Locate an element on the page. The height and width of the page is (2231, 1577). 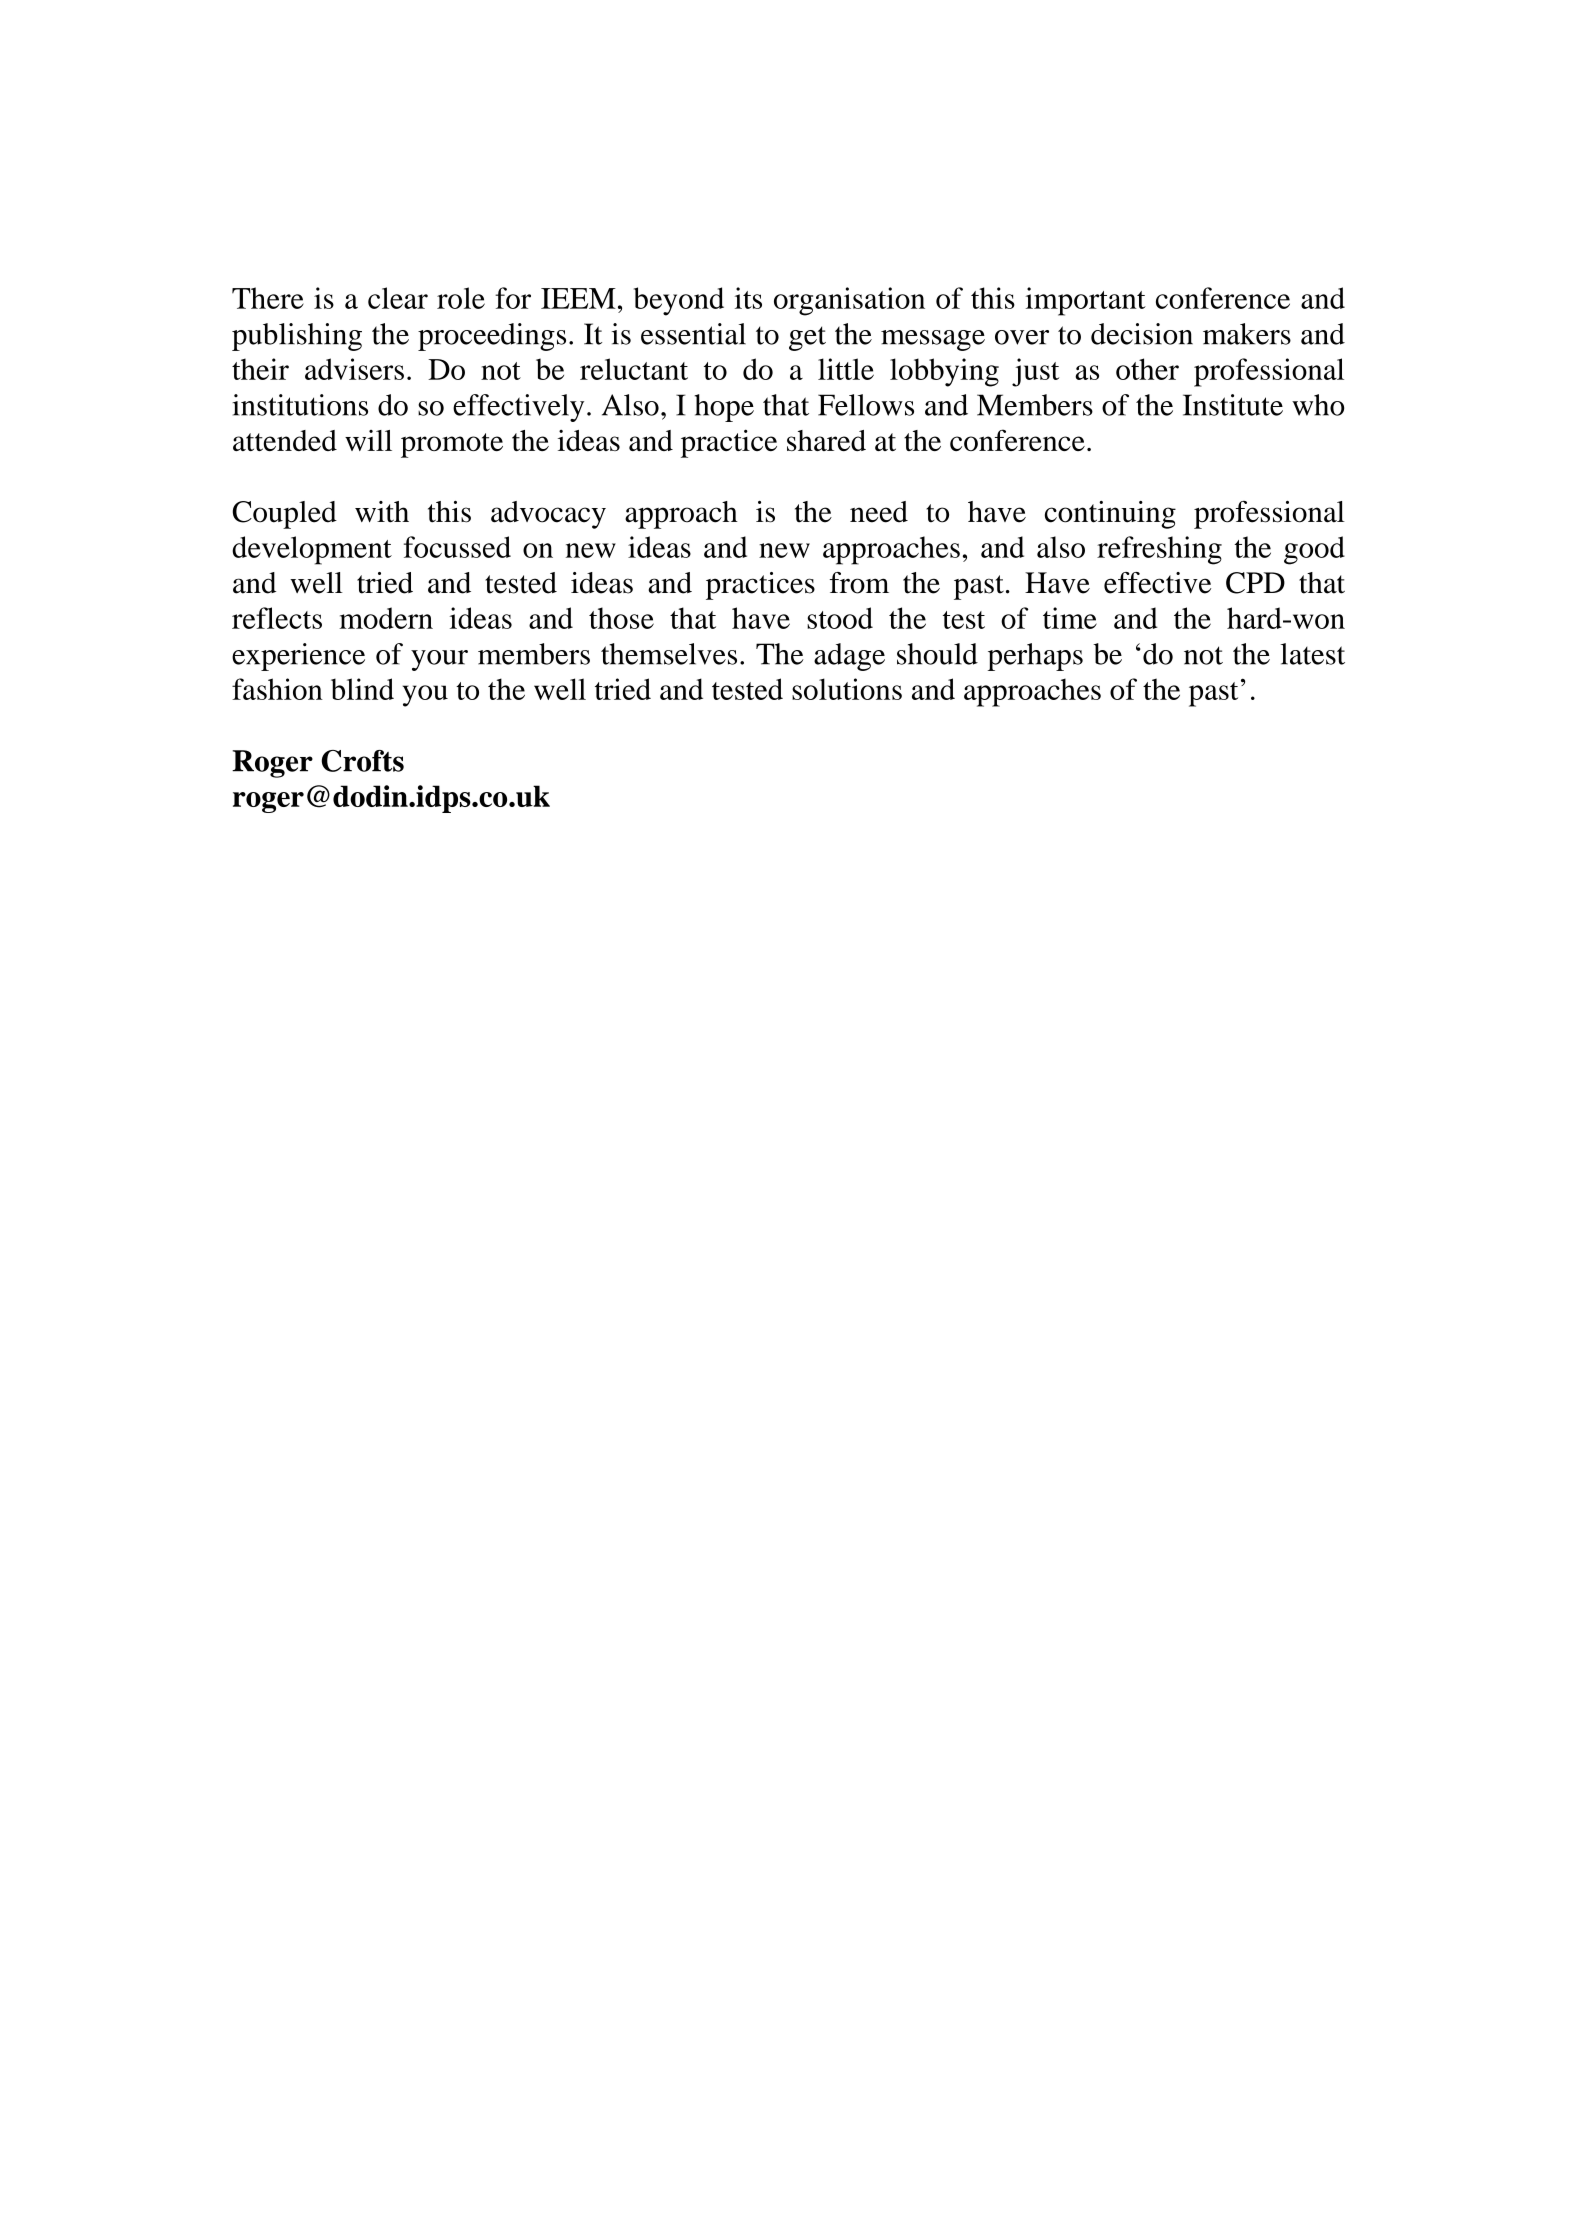
decision is located at coordinates (1142, 334).
